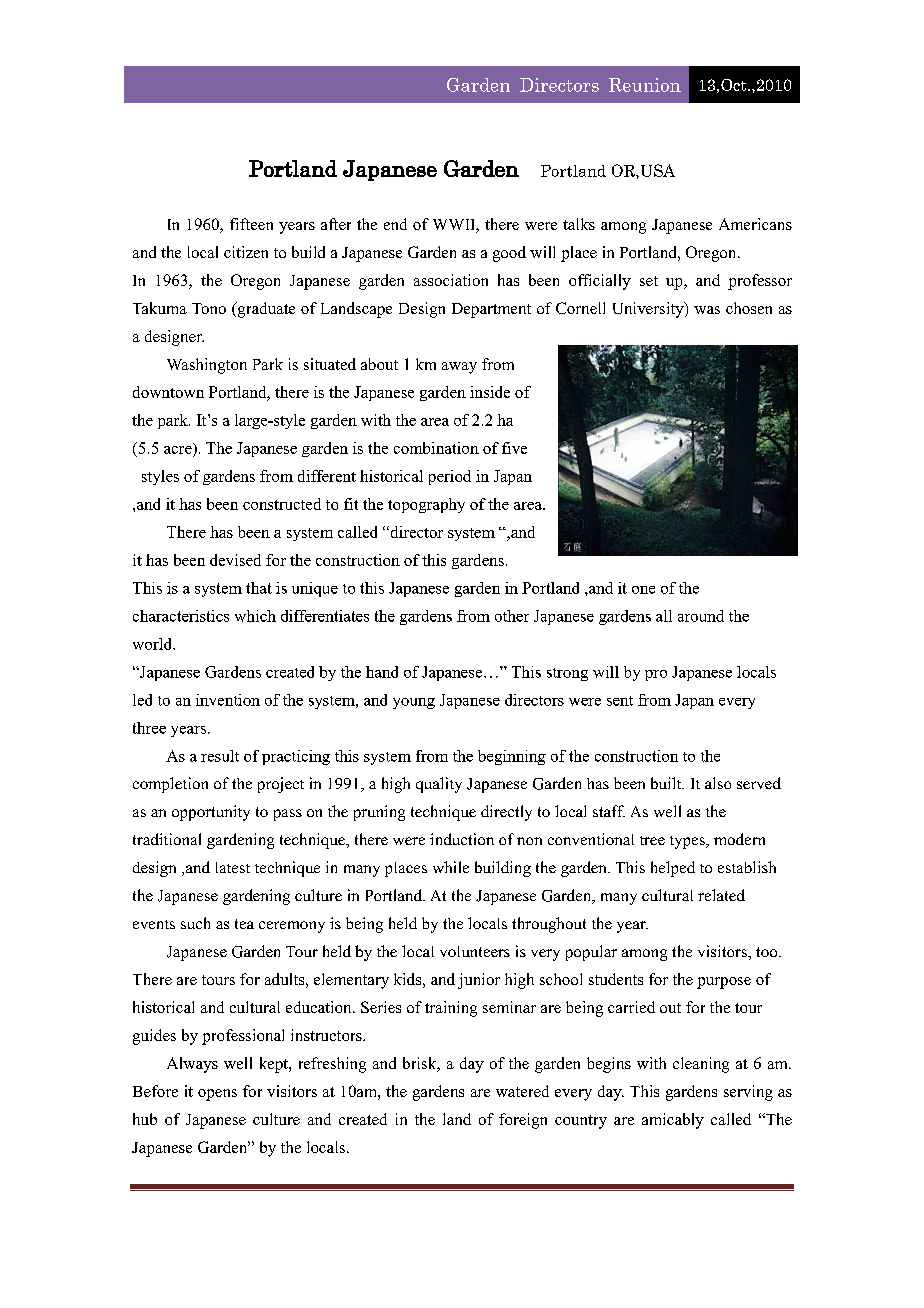 The width and height of the screenshot is (924, 1308). What do you see at coordinates (512, 616) in the screenshot?
I see `other` at bounding box center [512, 616].
